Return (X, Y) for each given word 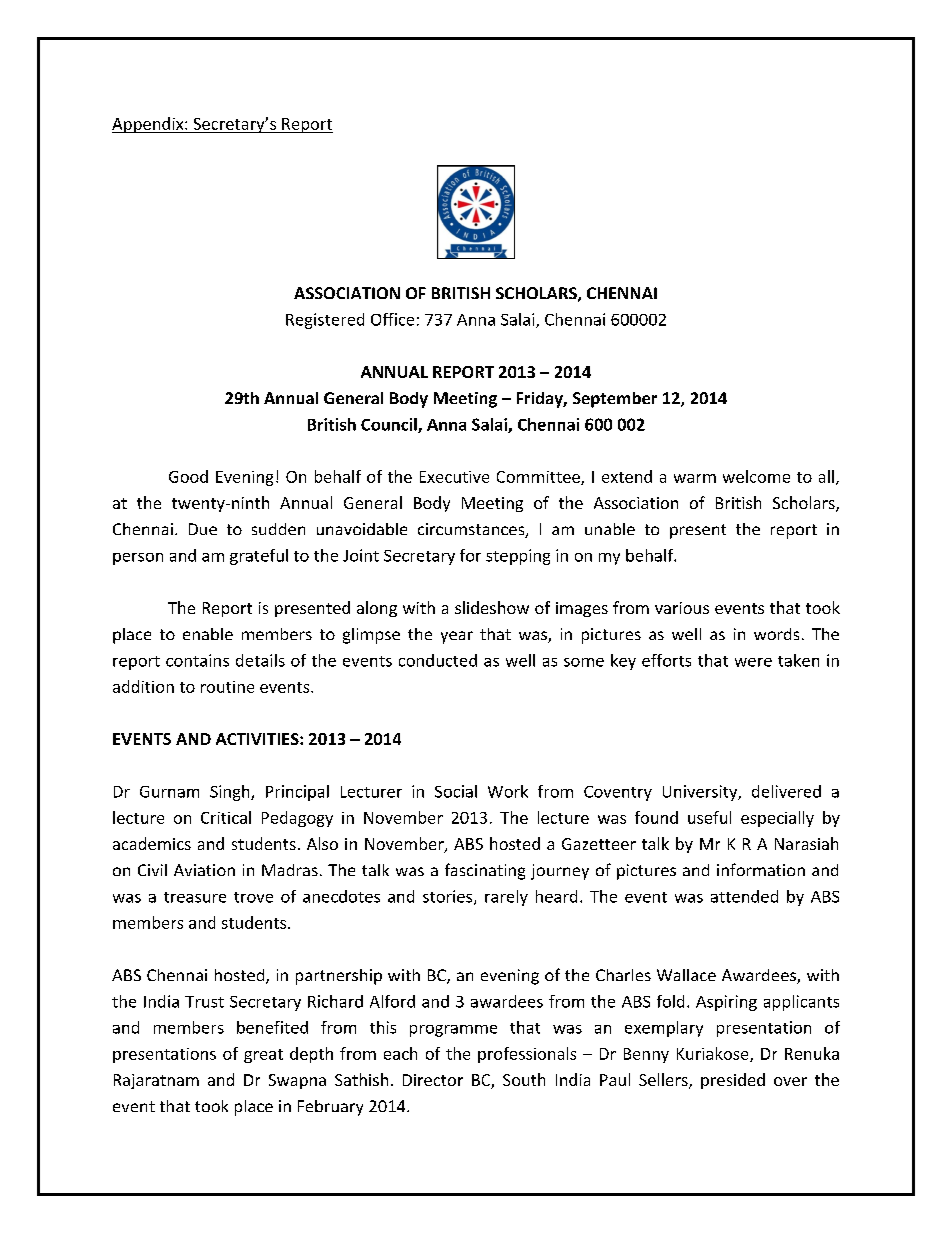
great (263, 1056)
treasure (195, 897)
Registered (325, 321)
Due (203, 529)
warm (695, 478)
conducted (438, 660)
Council (390, 425)
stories (449, 897)
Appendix (149, 125)
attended (744, 896)
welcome (756, 476)
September (615, 400)
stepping (518, 557)
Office (392, 319)
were (753, 662)
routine (227, 687)
